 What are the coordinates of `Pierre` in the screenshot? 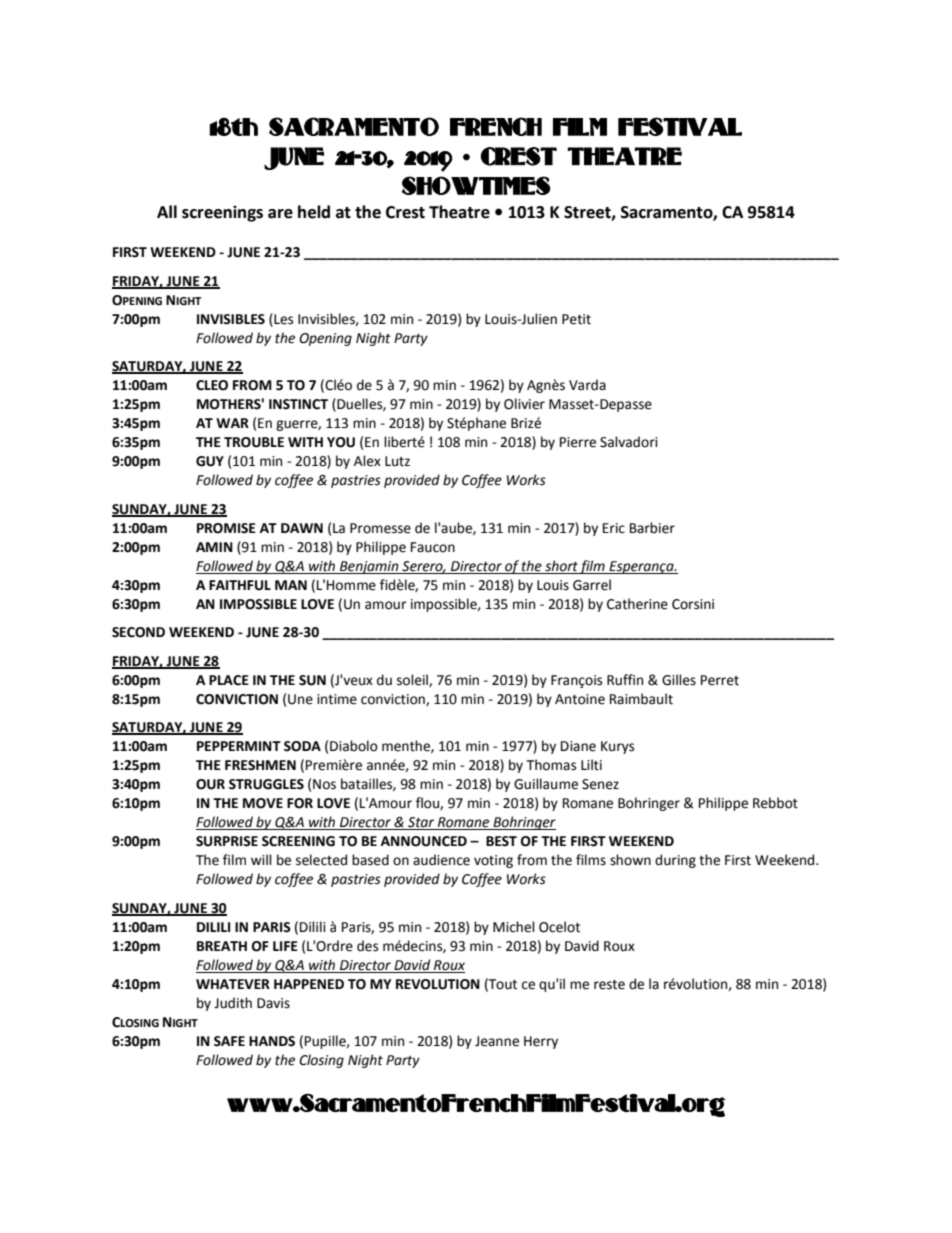 It's located at (578, 442).
